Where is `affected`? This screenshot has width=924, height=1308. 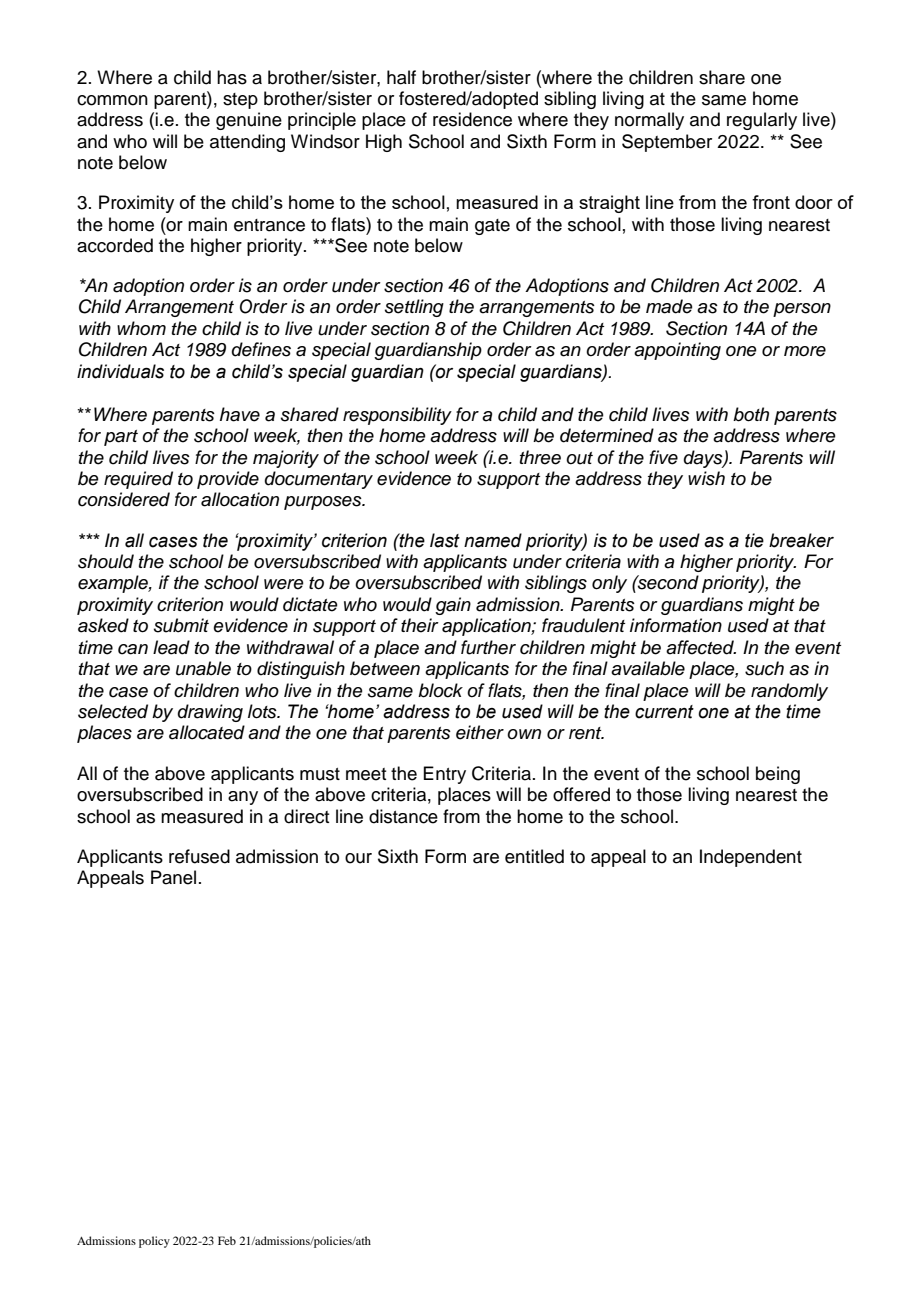
affected is located at coordinates (701, 647).
